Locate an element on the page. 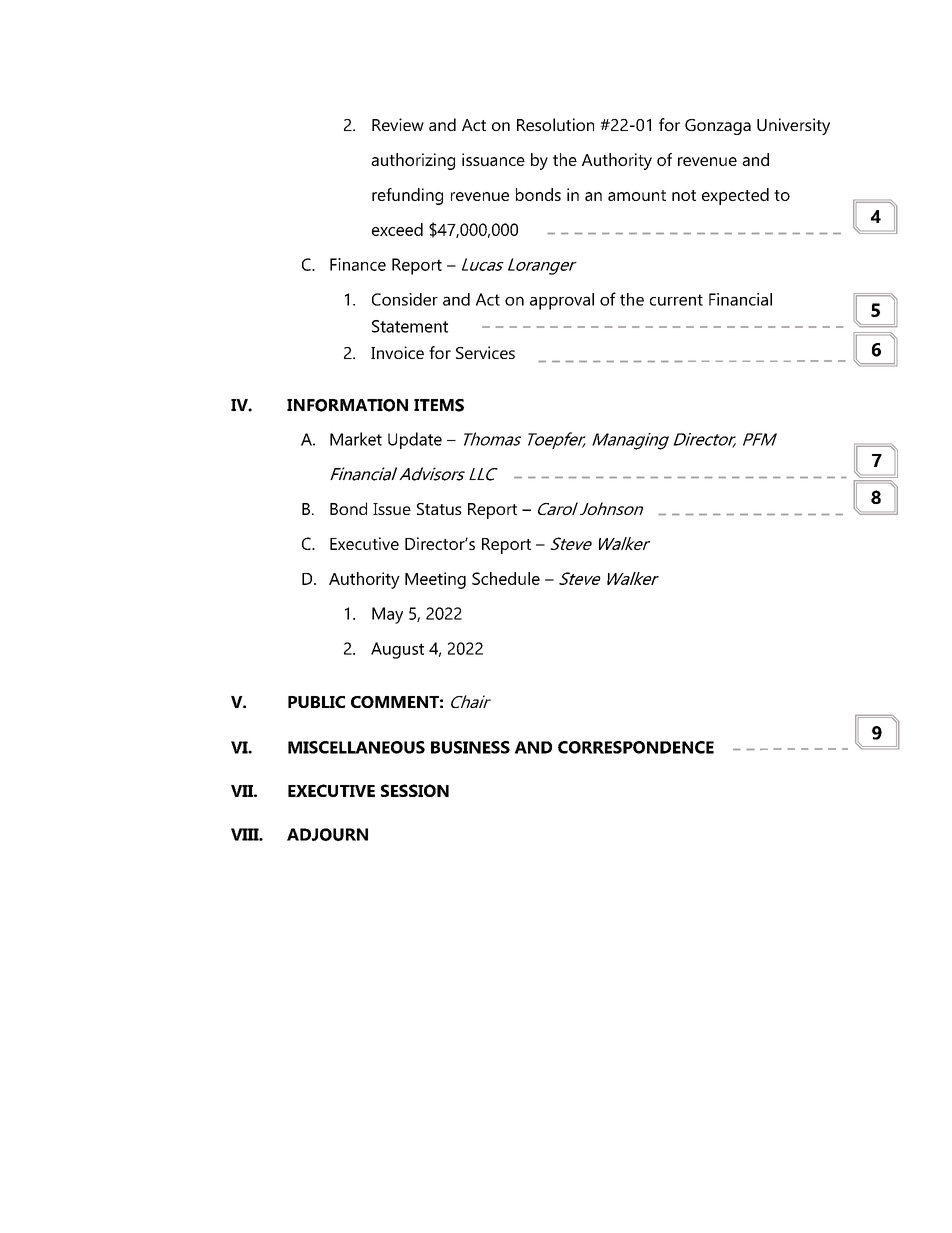 The height and width of the image is (1233, 952). CORRESPONDENCE is located at coordinates (636, 747).
